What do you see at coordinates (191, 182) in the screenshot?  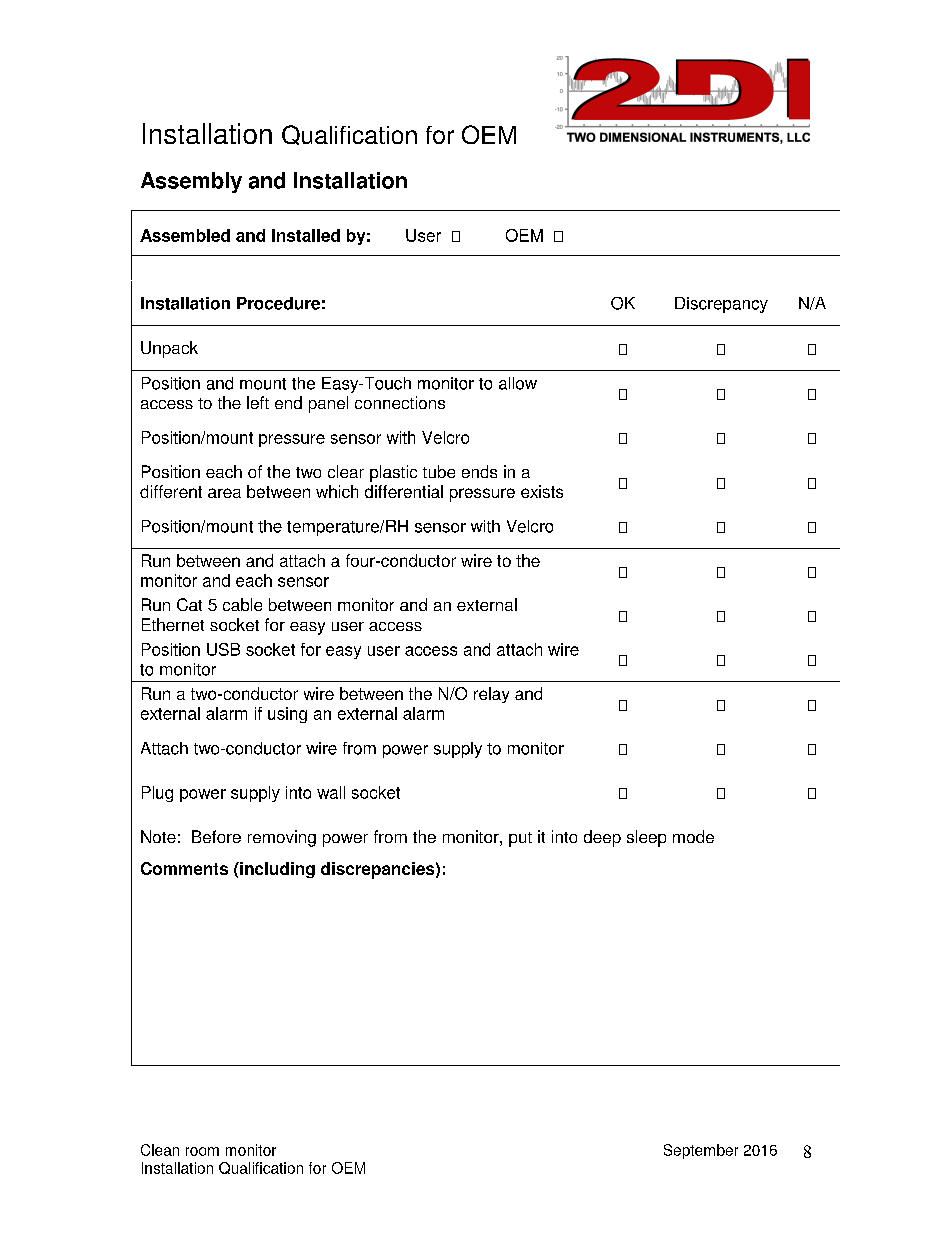 I see `Assembly` at bounding box center [191, 182].
